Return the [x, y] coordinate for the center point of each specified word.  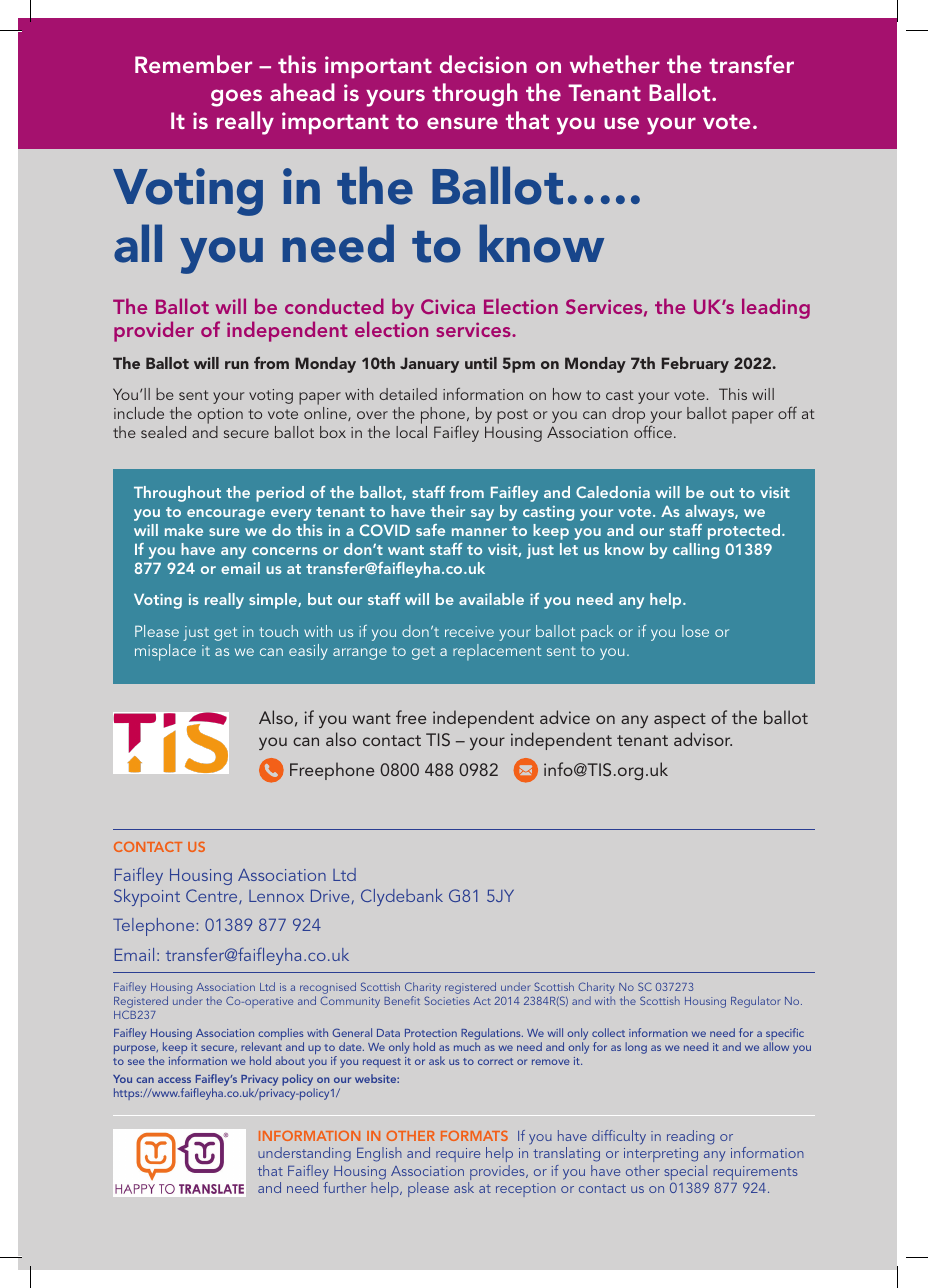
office [653, 432]
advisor [703, 739]
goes [236, 98]
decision [483, 64]
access [174, 1080]
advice [565, 717]
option [220, 417]
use [621, 123]
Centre [213, 896]
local [411, 432]
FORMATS [474, 1136]
